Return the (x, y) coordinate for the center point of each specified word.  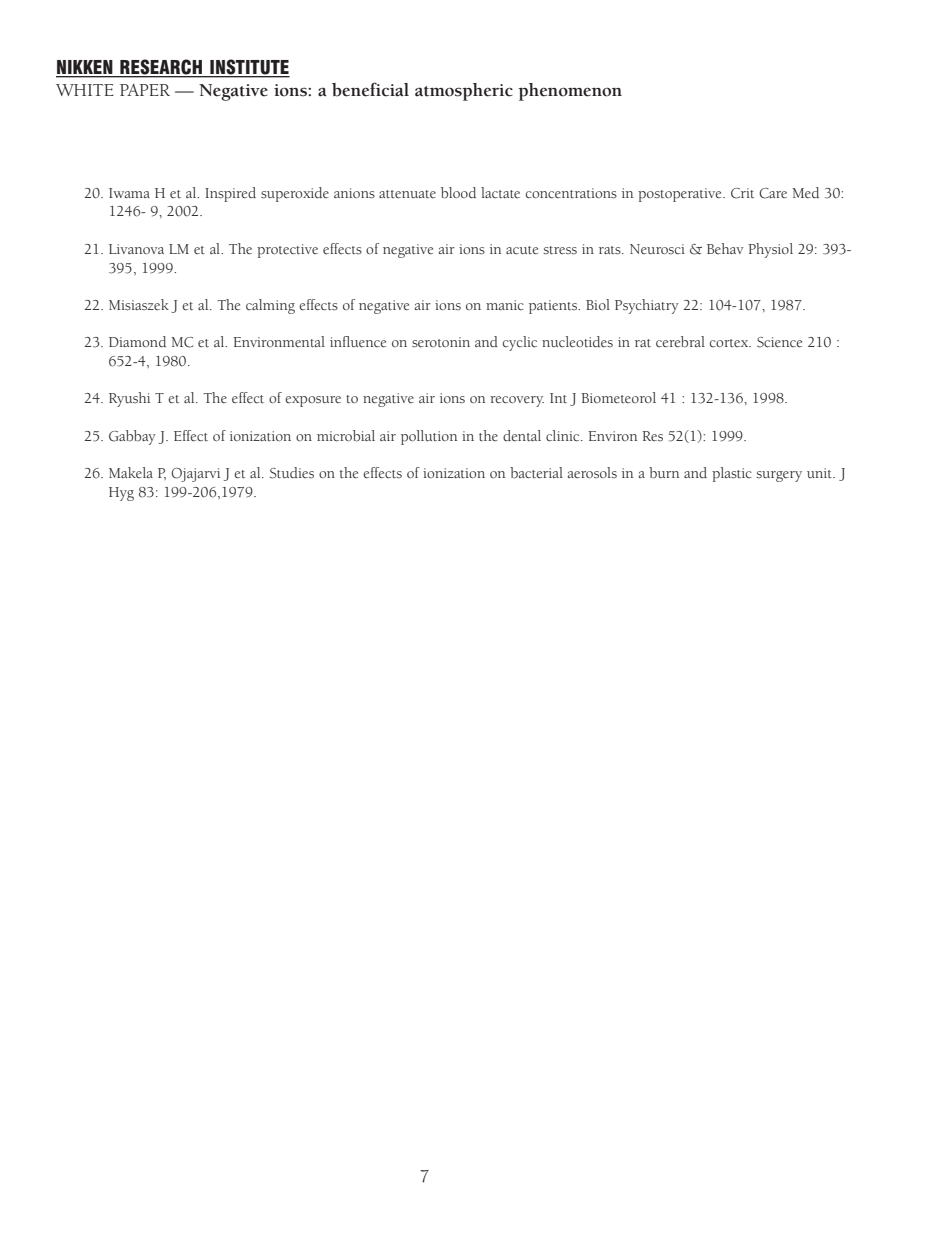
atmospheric (464, 92)
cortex (730, 343)
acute (522, 250)
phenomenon (570, 92)
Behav (725, 248)
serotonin (441, 342)
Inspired (230, 194)
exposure (313, 401)
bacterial (536, 473)
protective (287, 251)
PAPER (145, 90)
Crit (742, 193)
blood (458, 192)
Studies (292, 473)
